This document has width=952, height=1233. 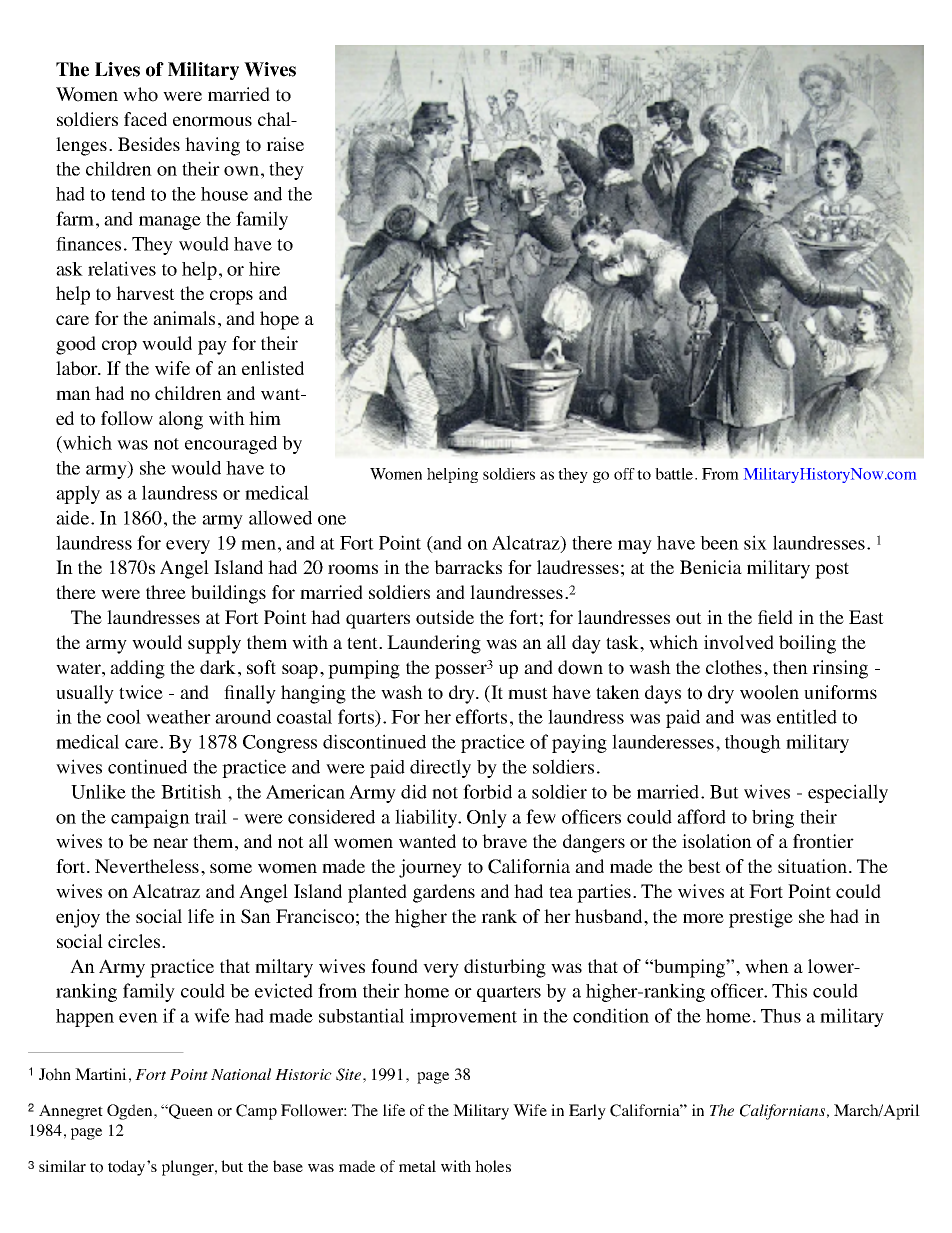 I want to click on Thus, so click(x=781, y=1016).
